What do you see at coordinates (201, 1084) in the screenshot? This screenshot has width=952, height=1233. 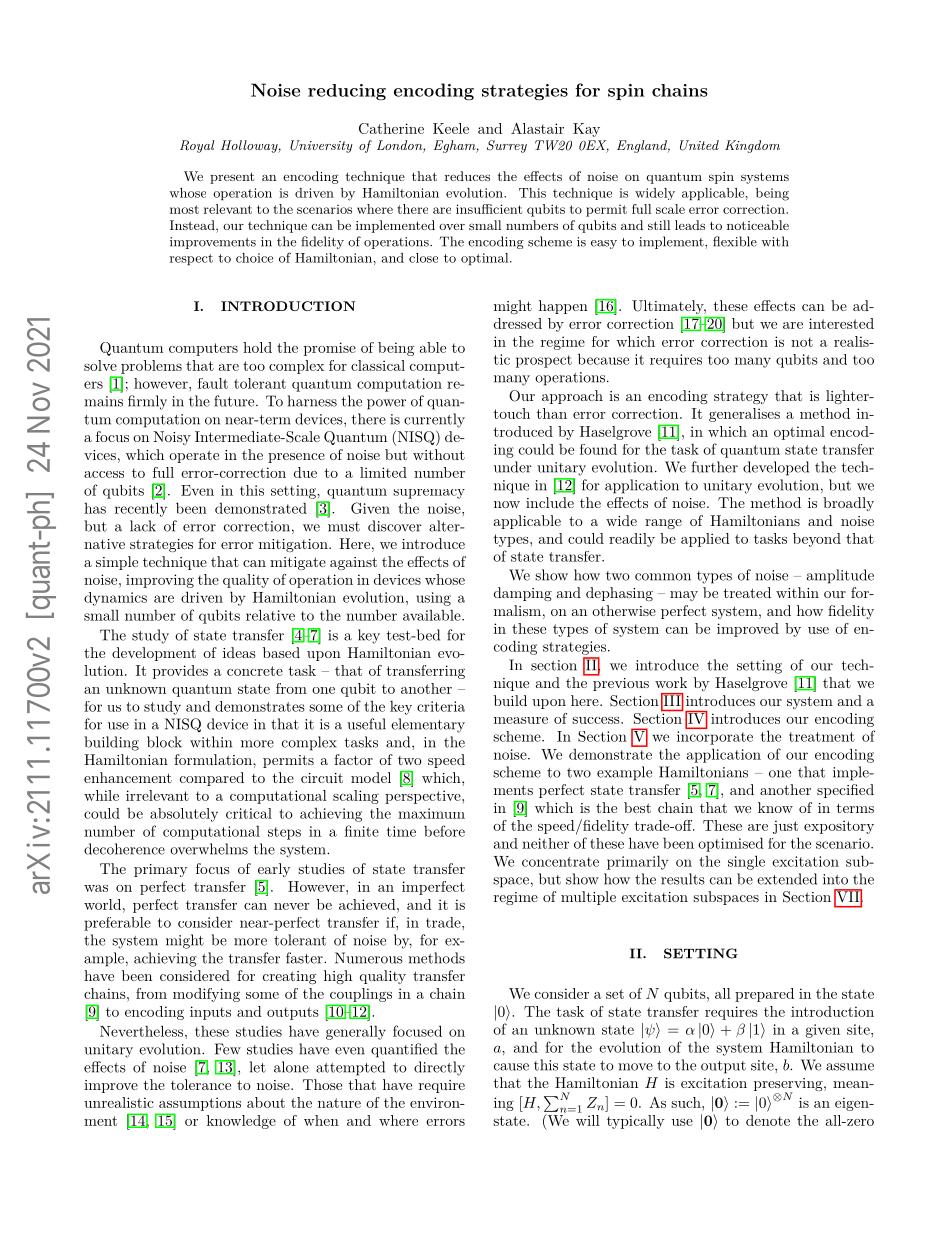 I see `tolerance` at bounding box center [201, 1084].
